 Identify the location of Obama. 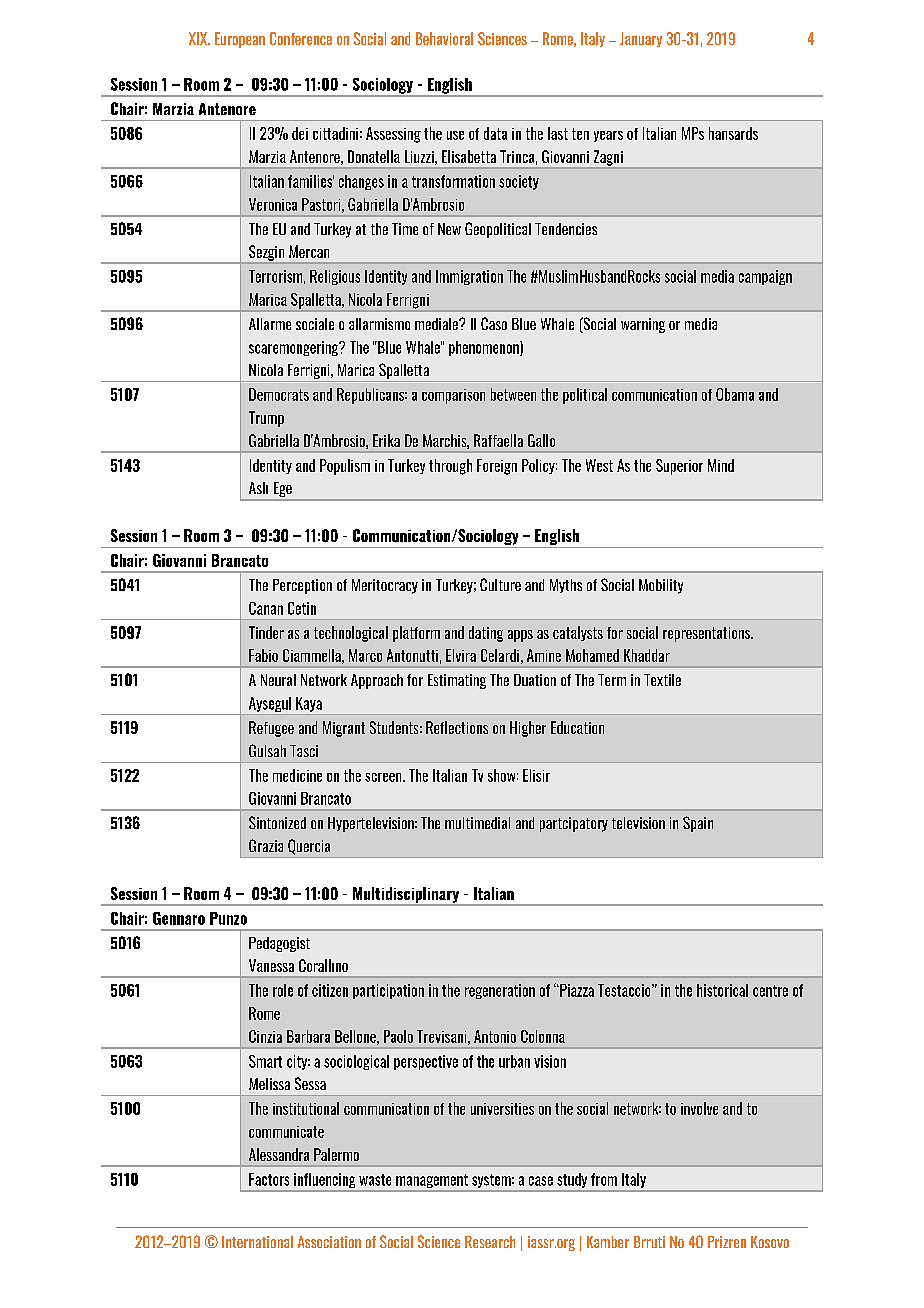
(735, 394).
